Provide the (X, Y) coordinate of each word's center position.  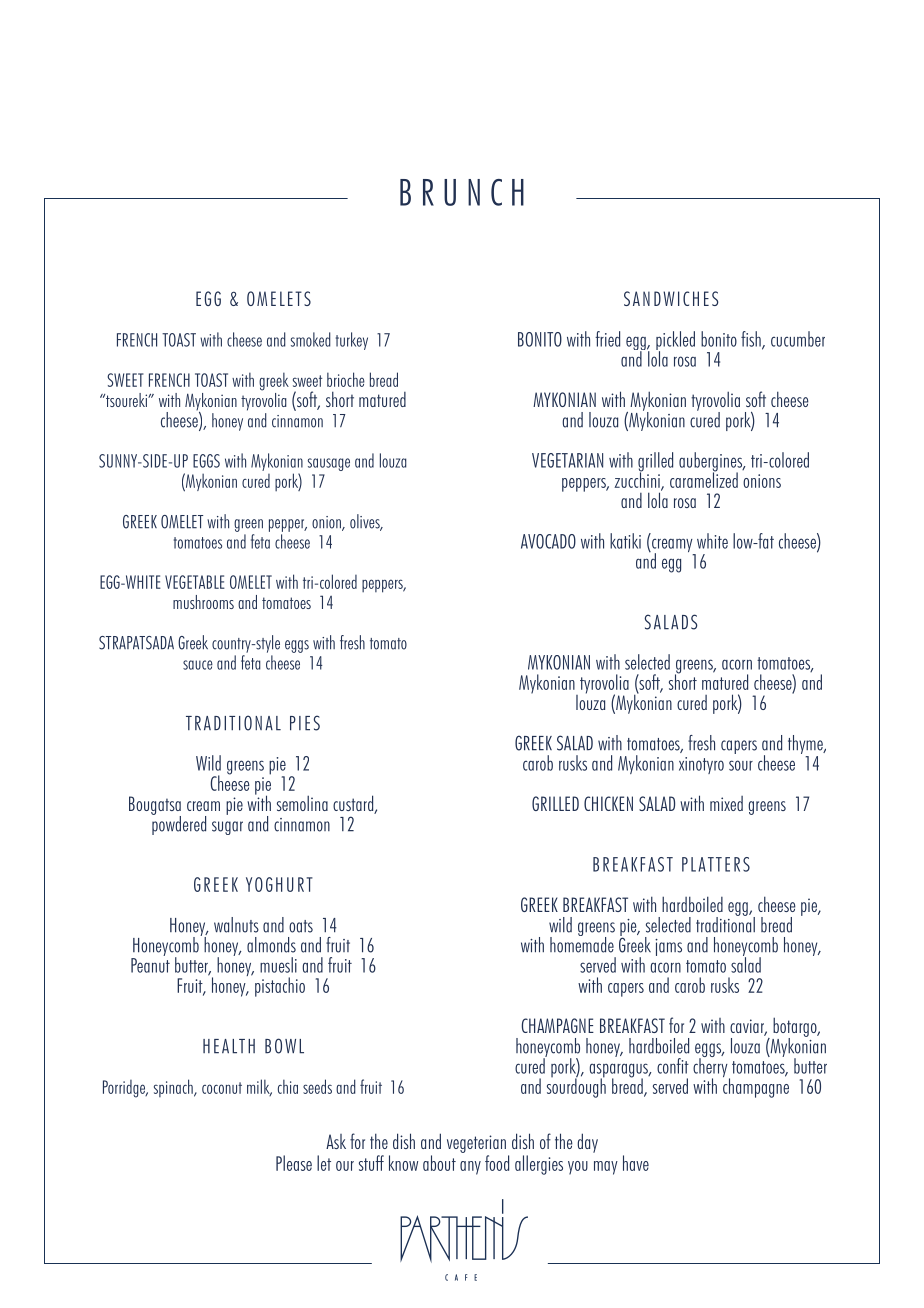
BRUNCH (462, 192)
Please (294, 1163)
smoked (311, 339)
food (497, 1163)
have (636, 1163)
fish (752, 340)
